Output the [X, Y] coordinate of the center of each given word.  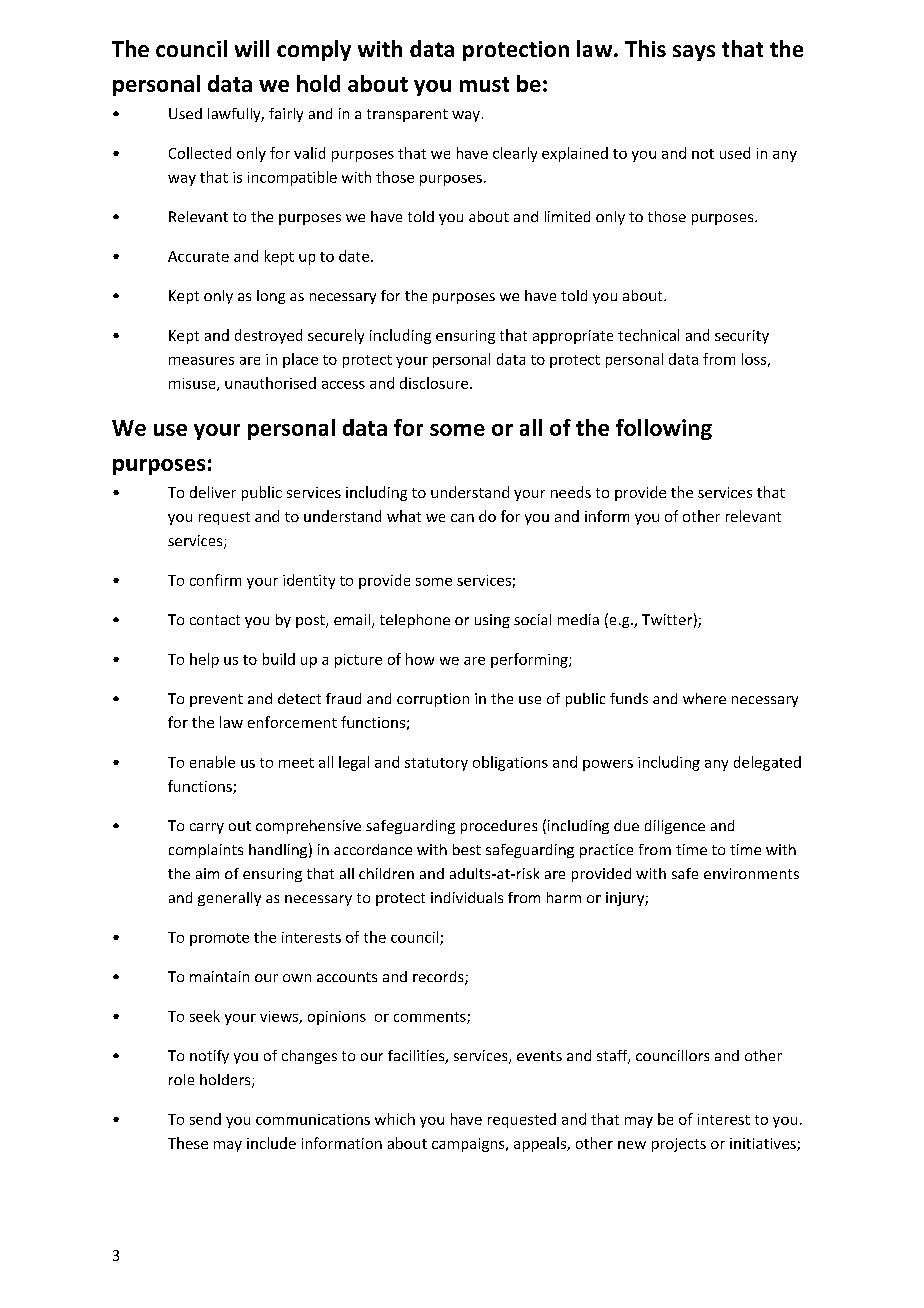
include [271, 1143]
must [484, 84]
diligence [675, 827]
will [252, 48]
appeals [541, 1144]
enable [212, 762]
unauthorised [270, 383]
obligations [510, 763]
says [694, 53]
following [664, 429]
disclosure [435, 383]
